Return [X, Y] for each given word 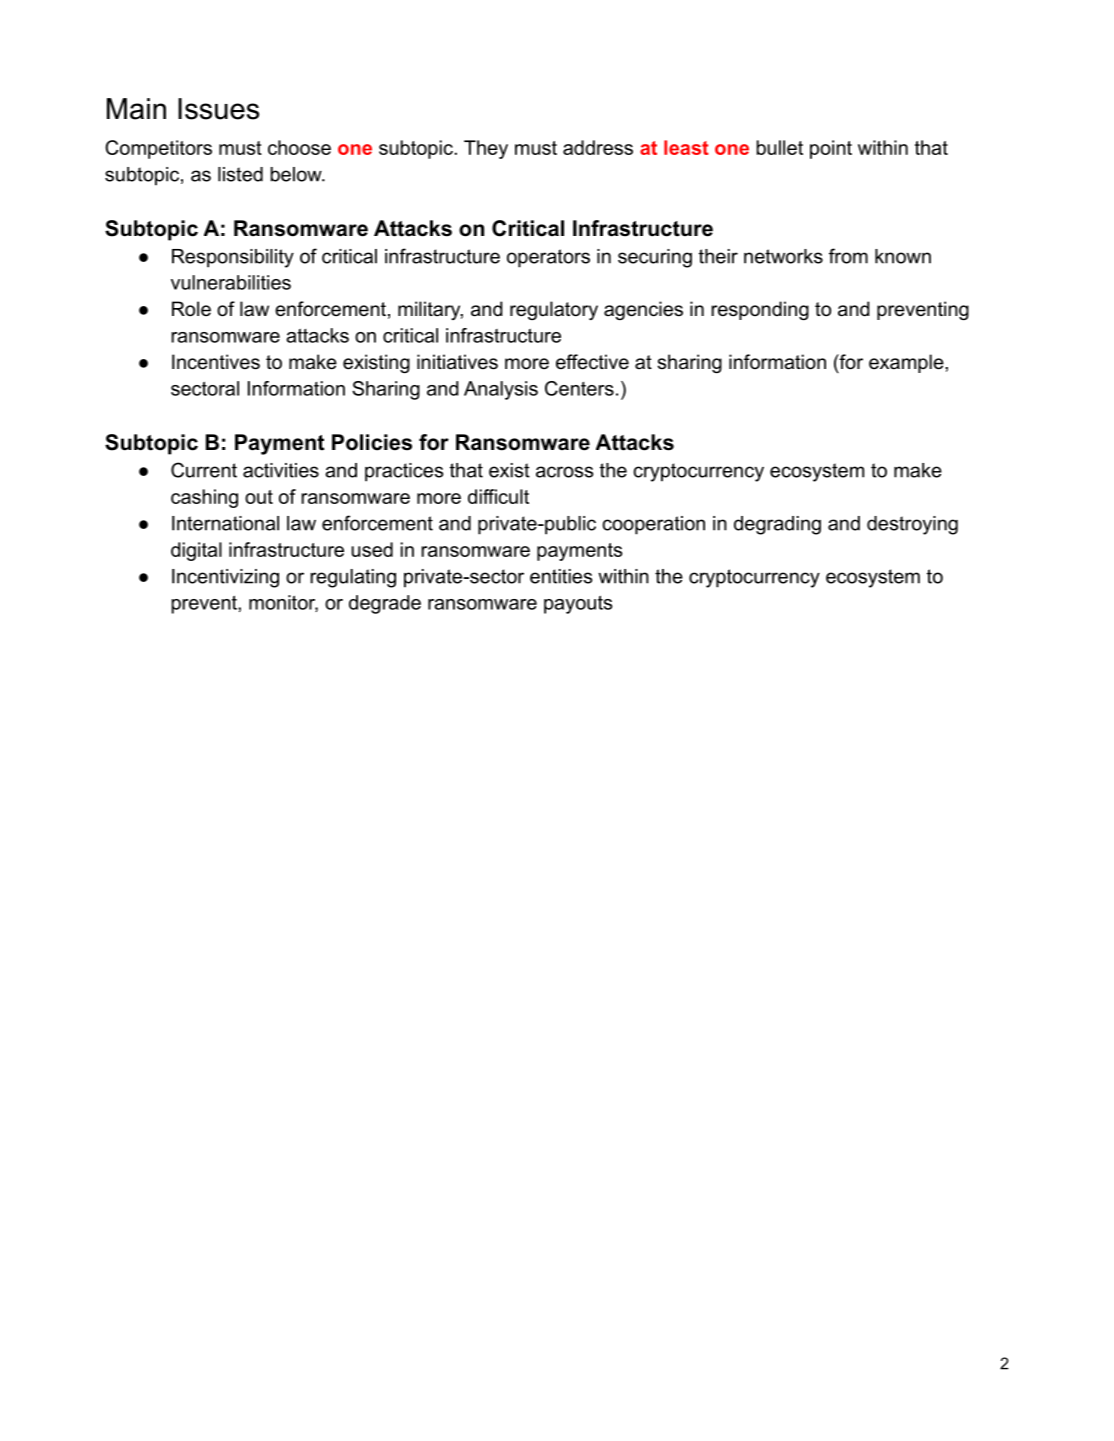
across [564, 472]
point [831, 149]
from [848, 256]
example [907, 363]
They [486, 149]
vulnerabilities [231, 282]
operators [548, 258]
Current [204, 470]
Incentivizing [225, 578]
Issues [218, 109]
